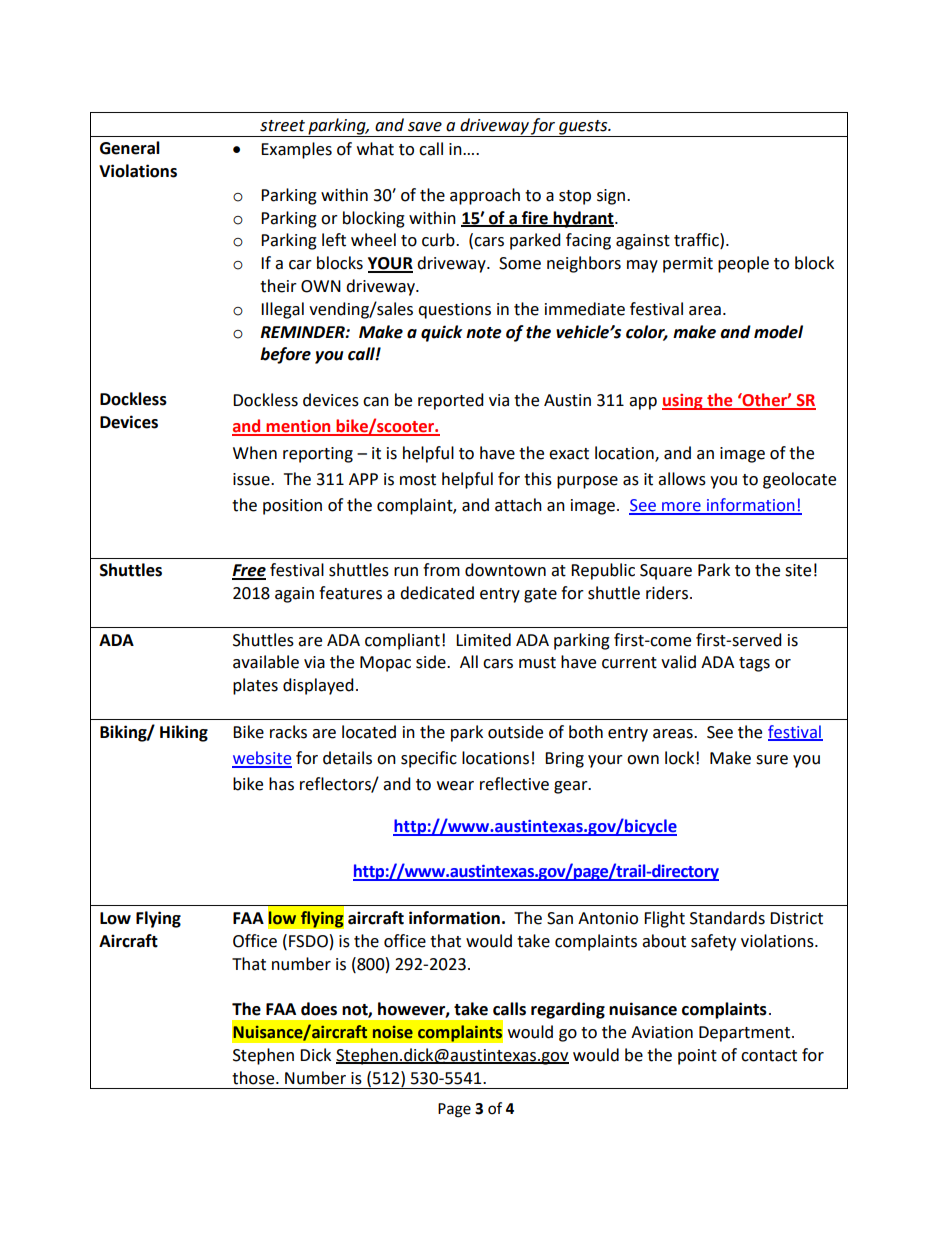  Describe the element at coordinates (254, 1078) in the image. I see `those` at that location.
